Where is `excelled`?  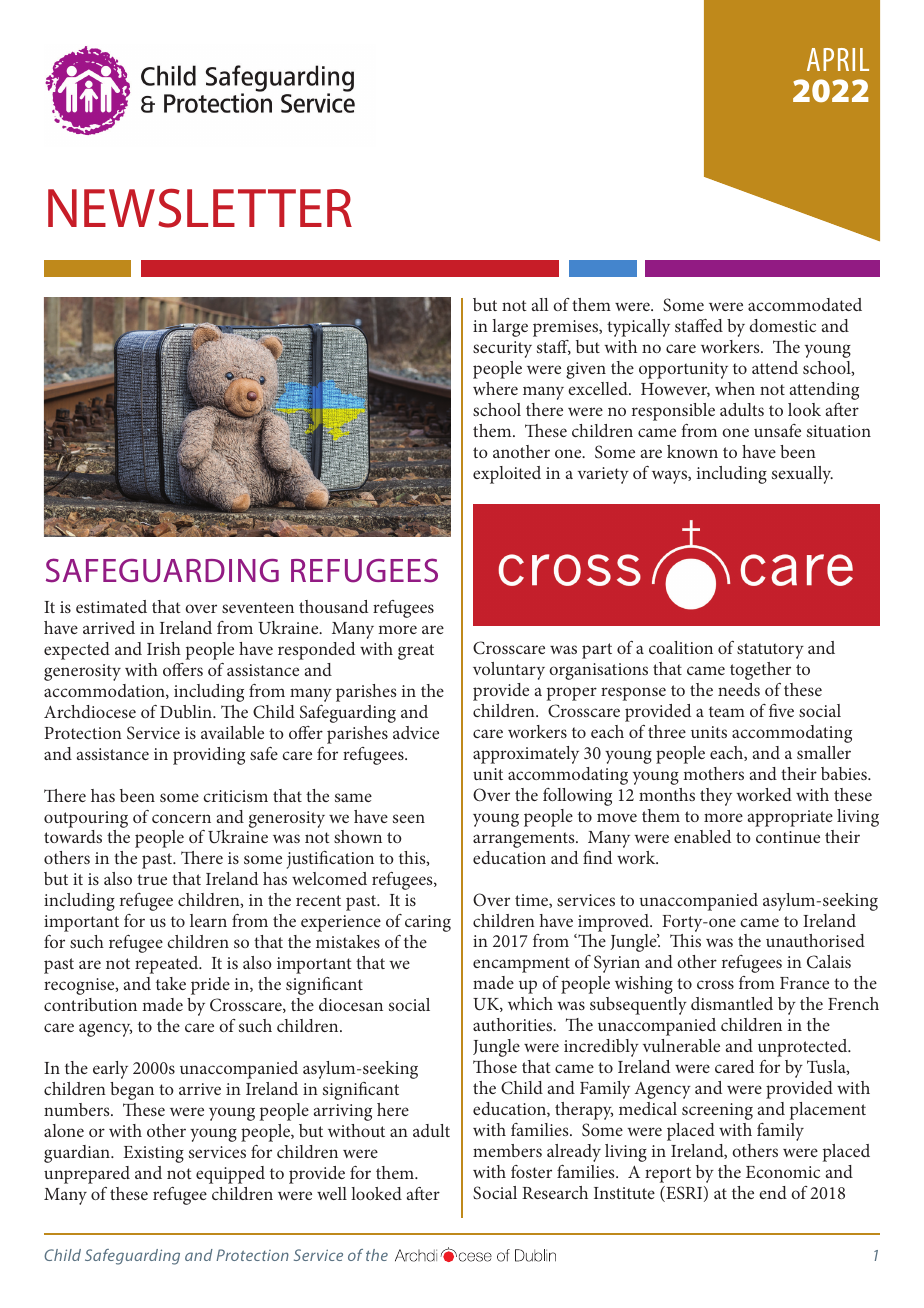 excelled is located at coordinates (599, 388).
